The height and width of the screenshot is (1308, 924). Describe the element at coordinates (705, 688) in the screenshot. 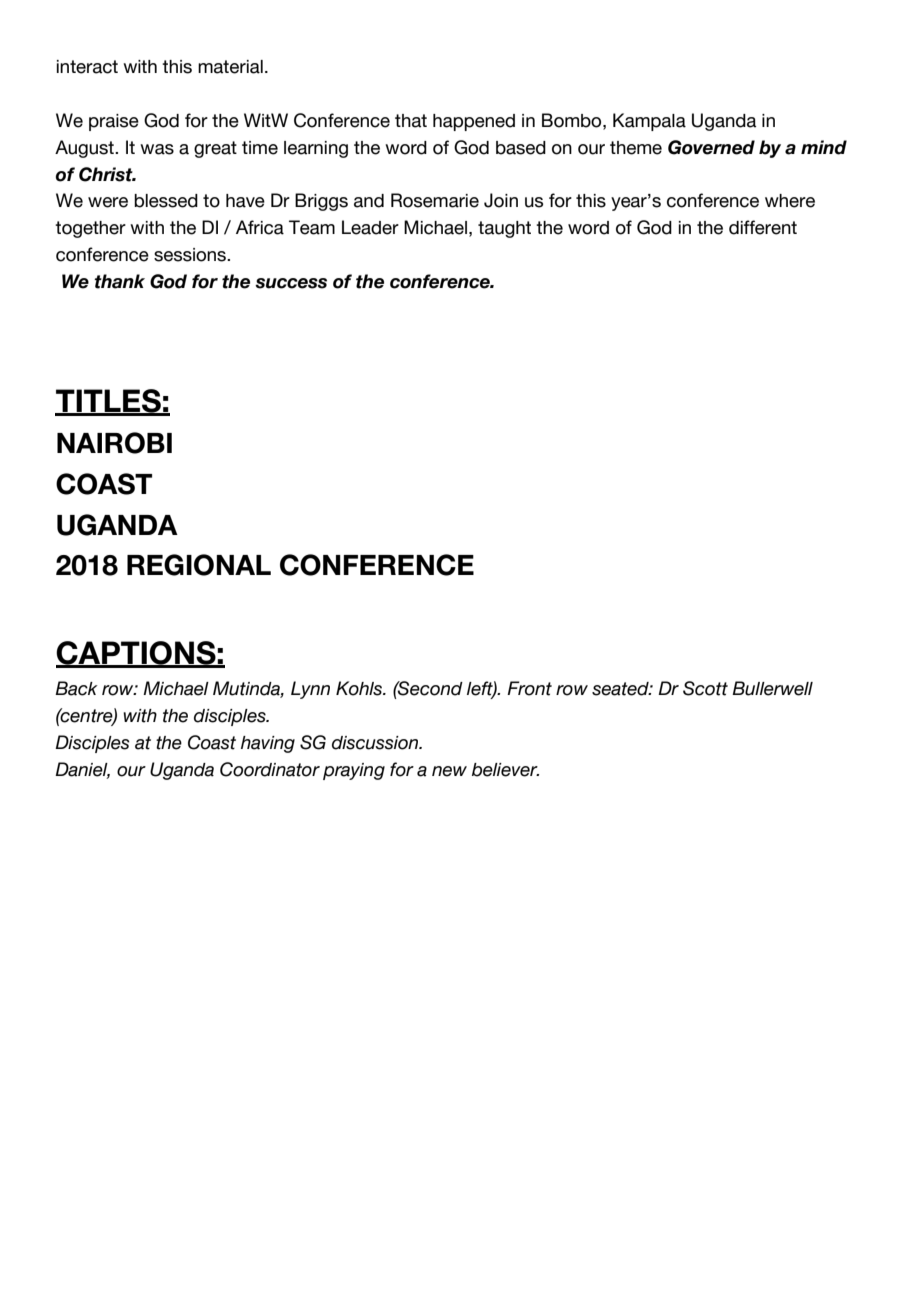

I see `Scott` at that location.
